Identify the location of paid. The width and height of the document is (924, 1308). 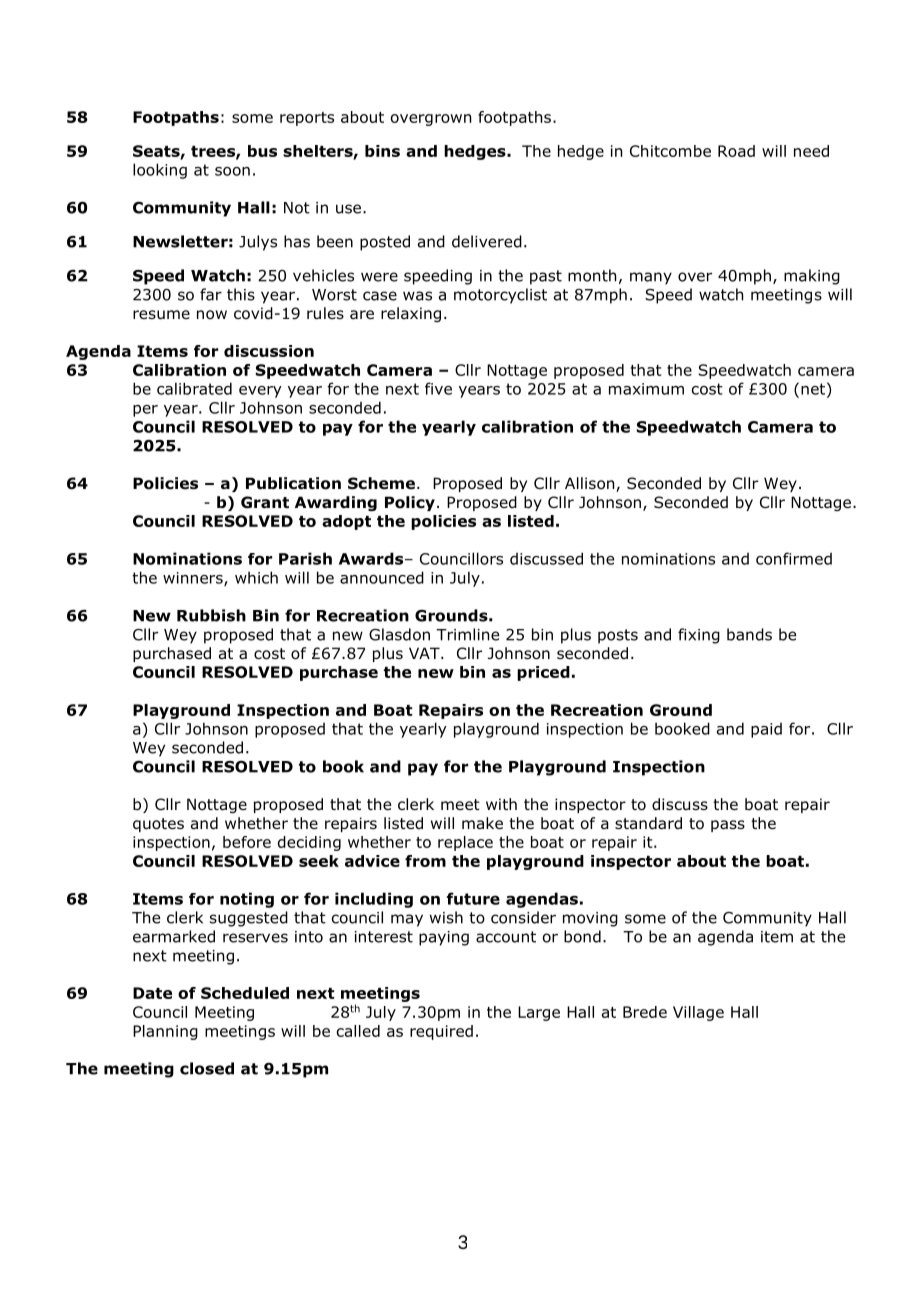
(766, 730).
